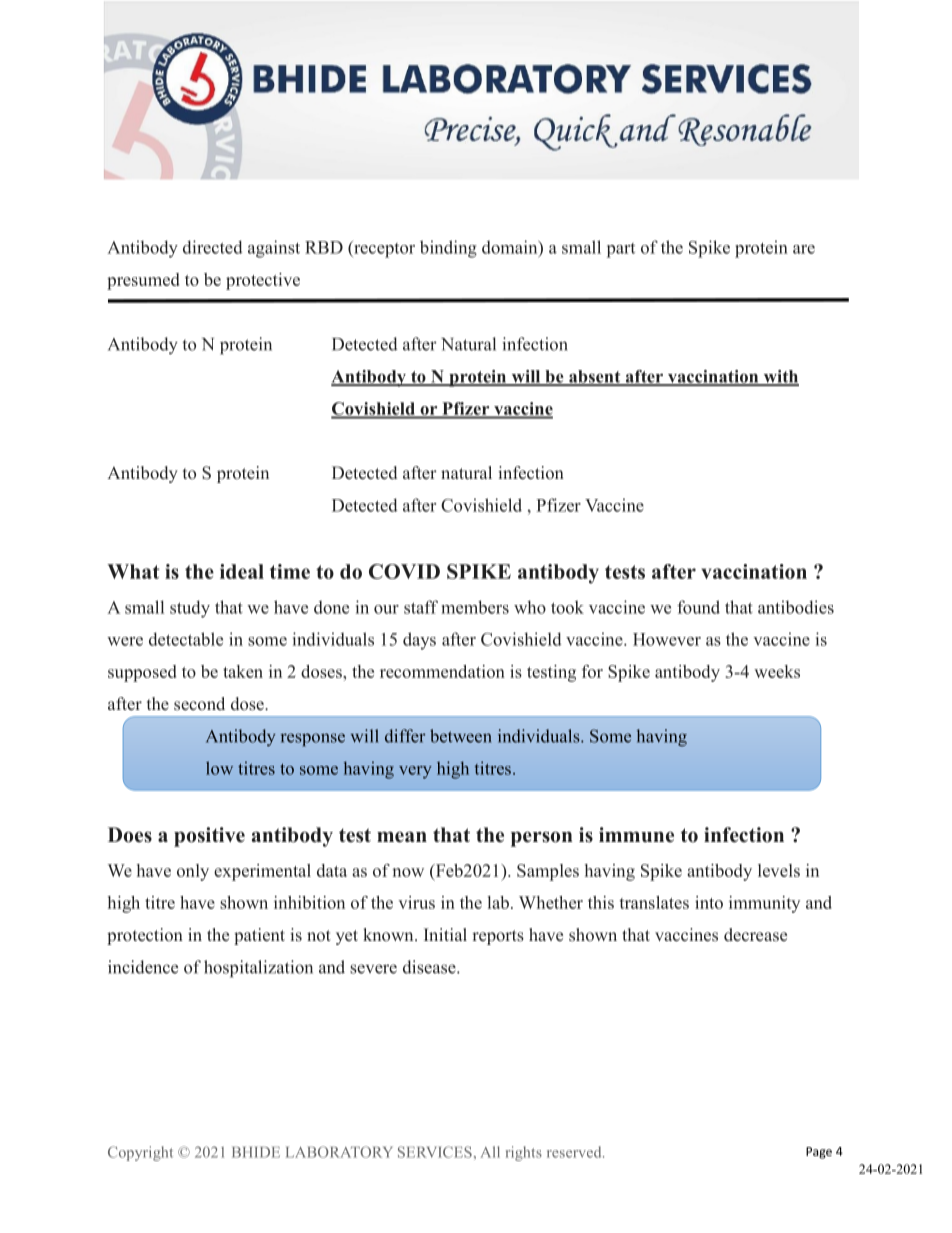  Describe the element at coordinates (709, 902) in the screenshot. I see `into` at that location.
